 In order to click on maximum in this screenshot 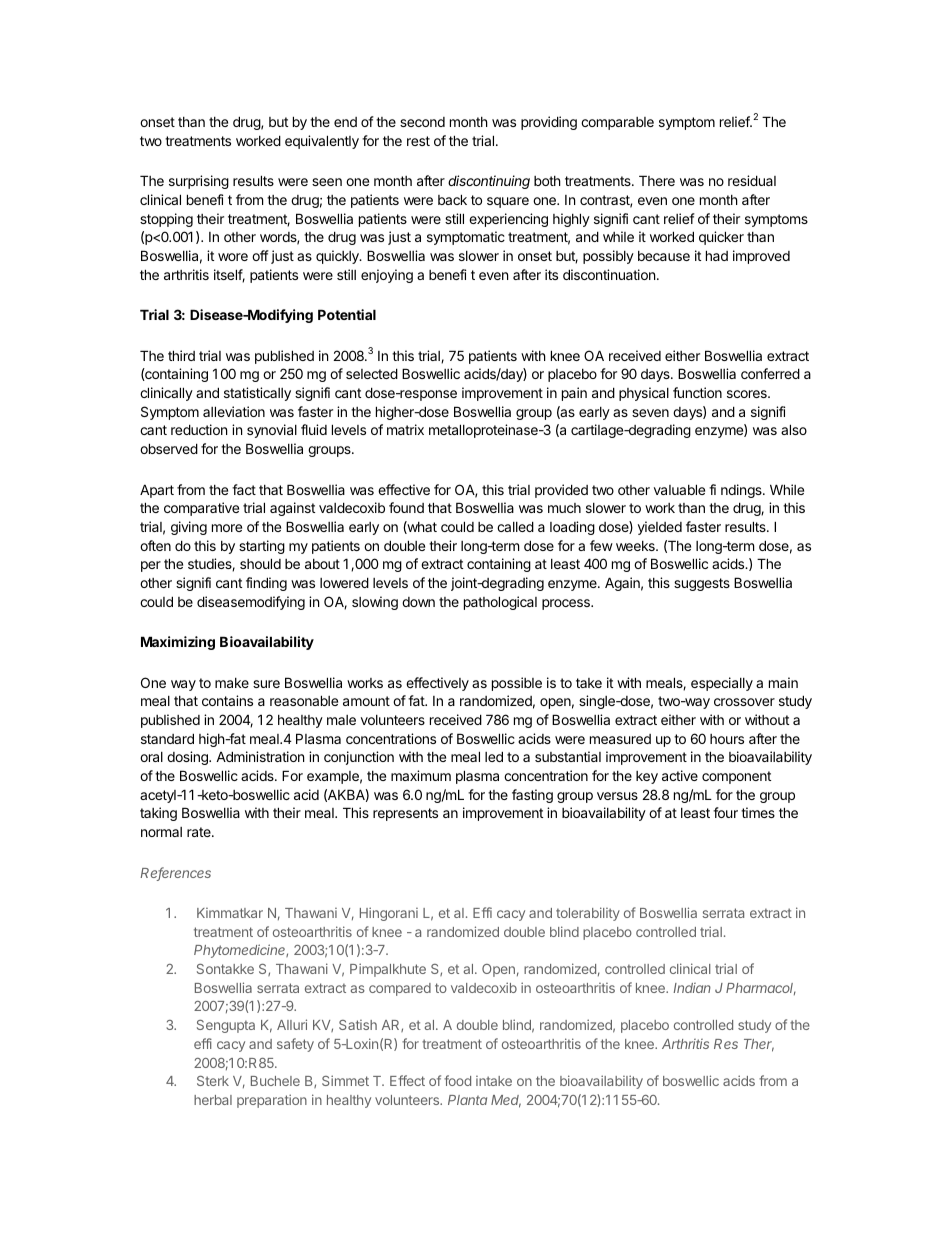, I will do `click(421, 775)`.
